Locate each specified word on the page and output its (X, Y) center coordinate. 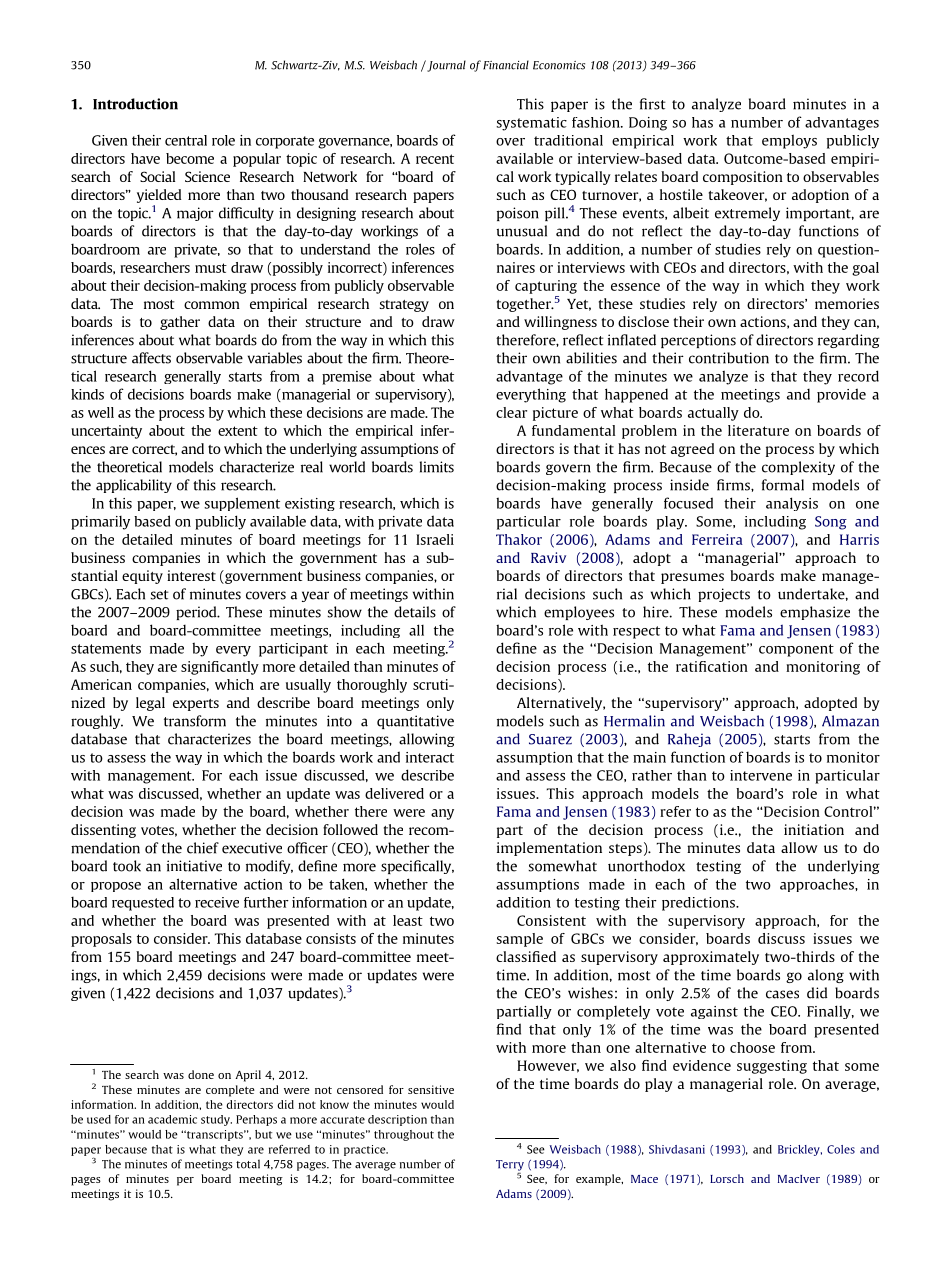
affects (151, 358)
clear (511, 412)
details (415, 612)
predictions (699, 904)
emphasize (815, 613)
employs (789, 141)
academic (172, 1119)
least (408, 920)
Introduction (135, 104)
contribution (729, 358)
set (159, 595)
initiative (194, 866)
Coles (841, 1149)
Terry (510, 1165)
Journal (445, 66)
